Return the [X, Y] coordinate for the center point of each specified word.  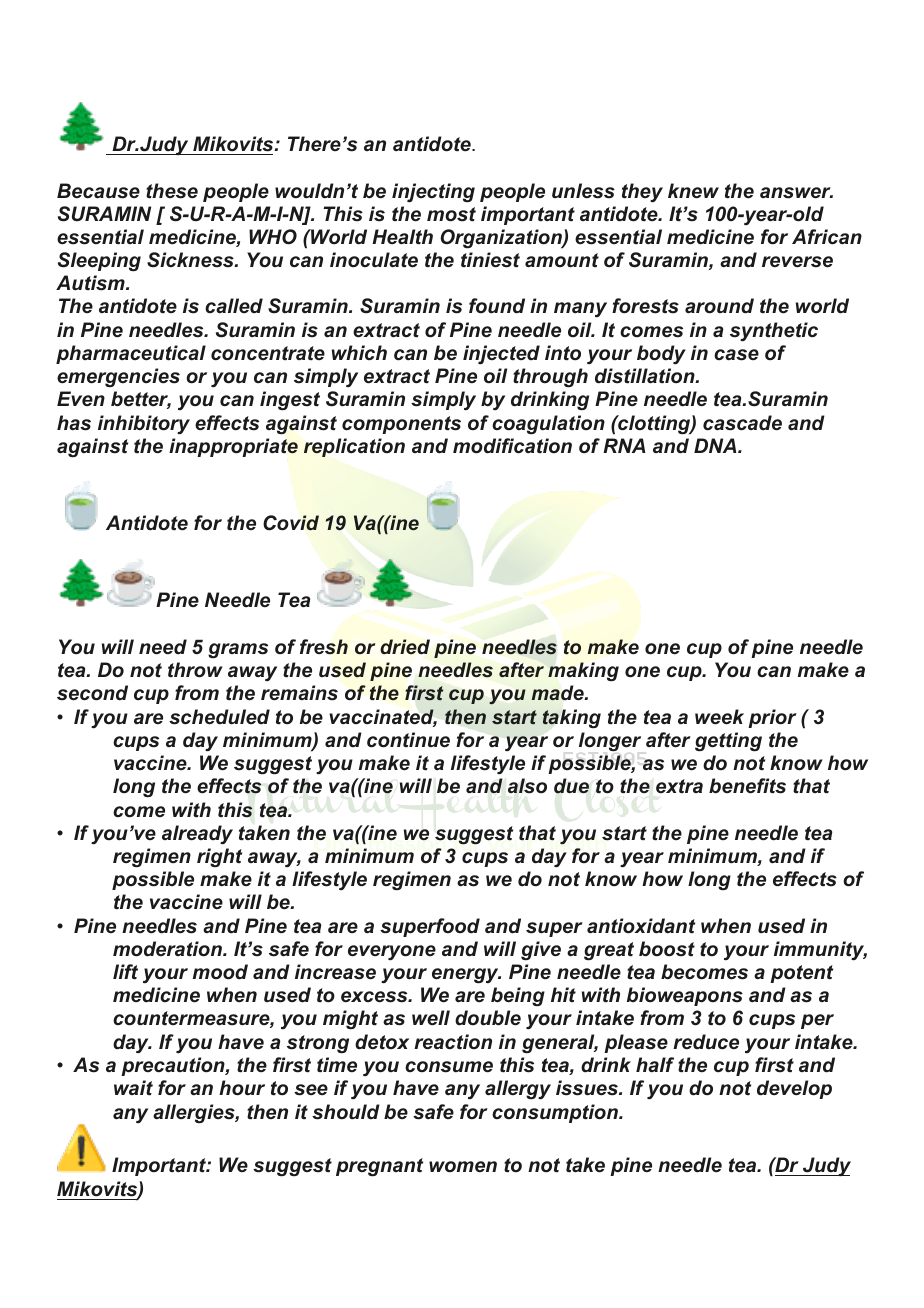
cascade [742, 423]
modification [512, 446]
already [197, 834]
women [463, 1167]
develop [794, 1089]
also [527, 786]
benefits [747, 786]
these [172, 191]
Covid [291, 523]
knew [693, 191]
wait [133, 1088]
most [451, 214]
